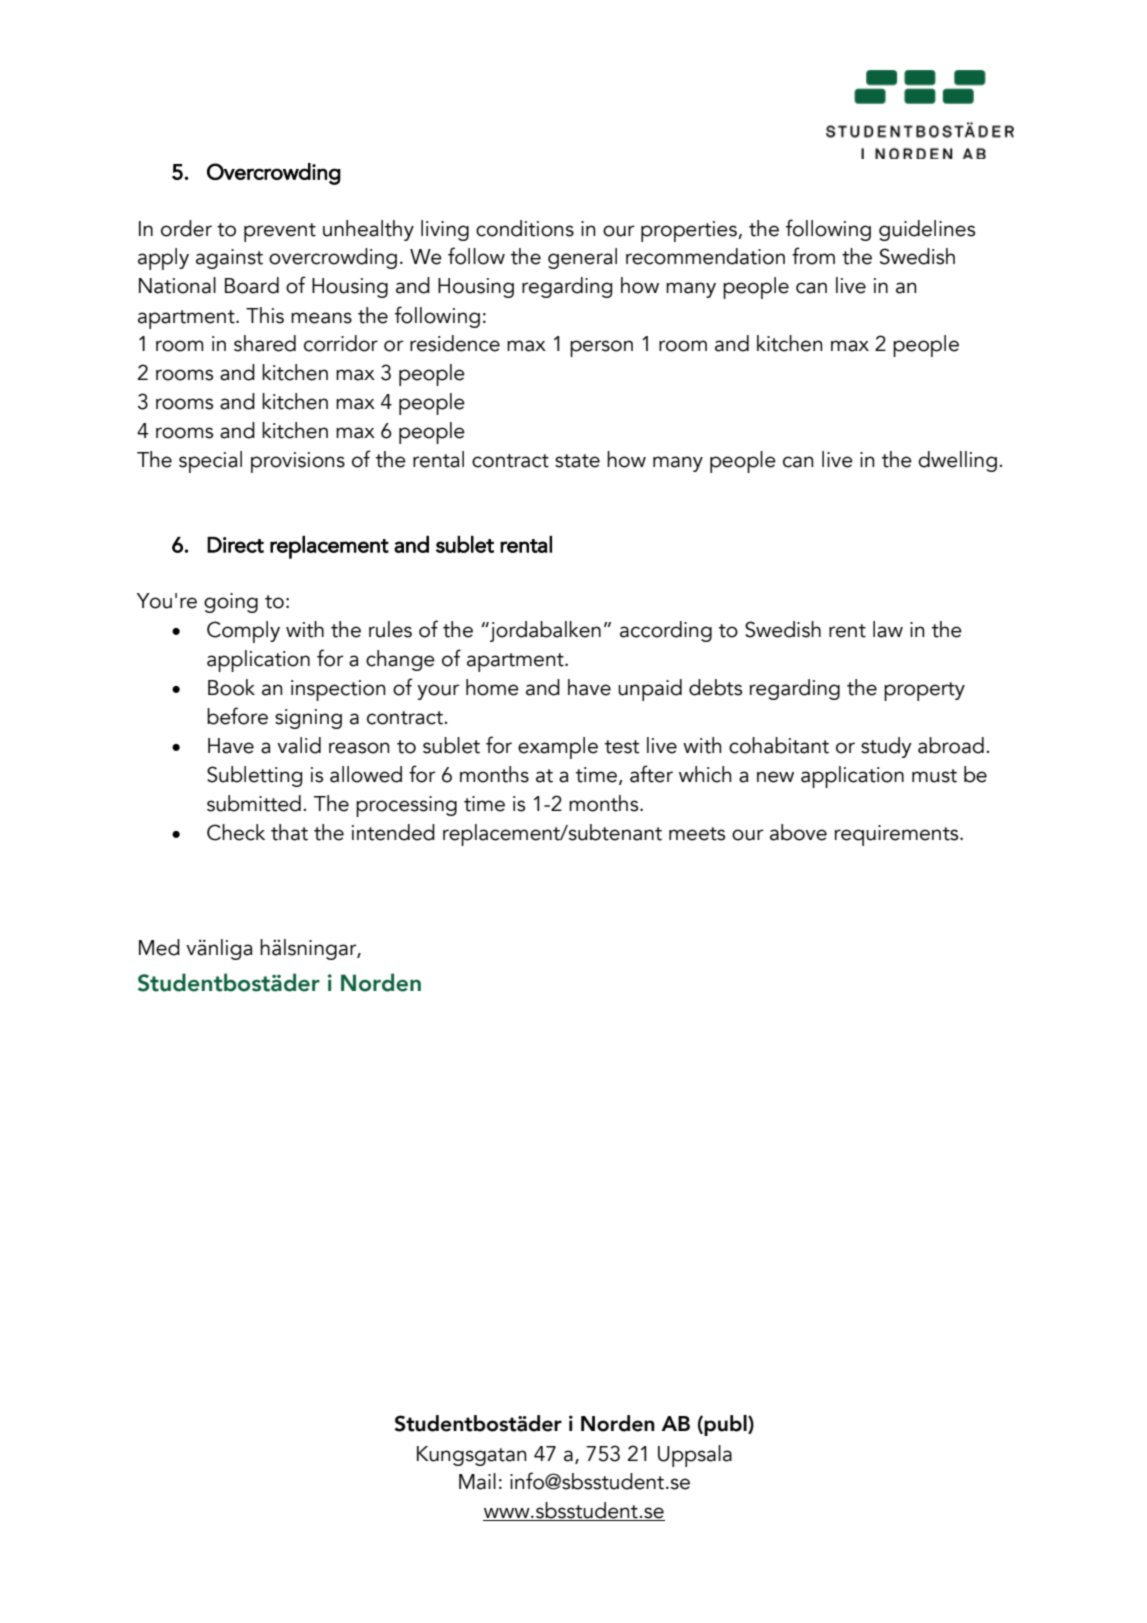 This screenshot has width=1147, height=1623. I want to click on law, so click(888, 629).
